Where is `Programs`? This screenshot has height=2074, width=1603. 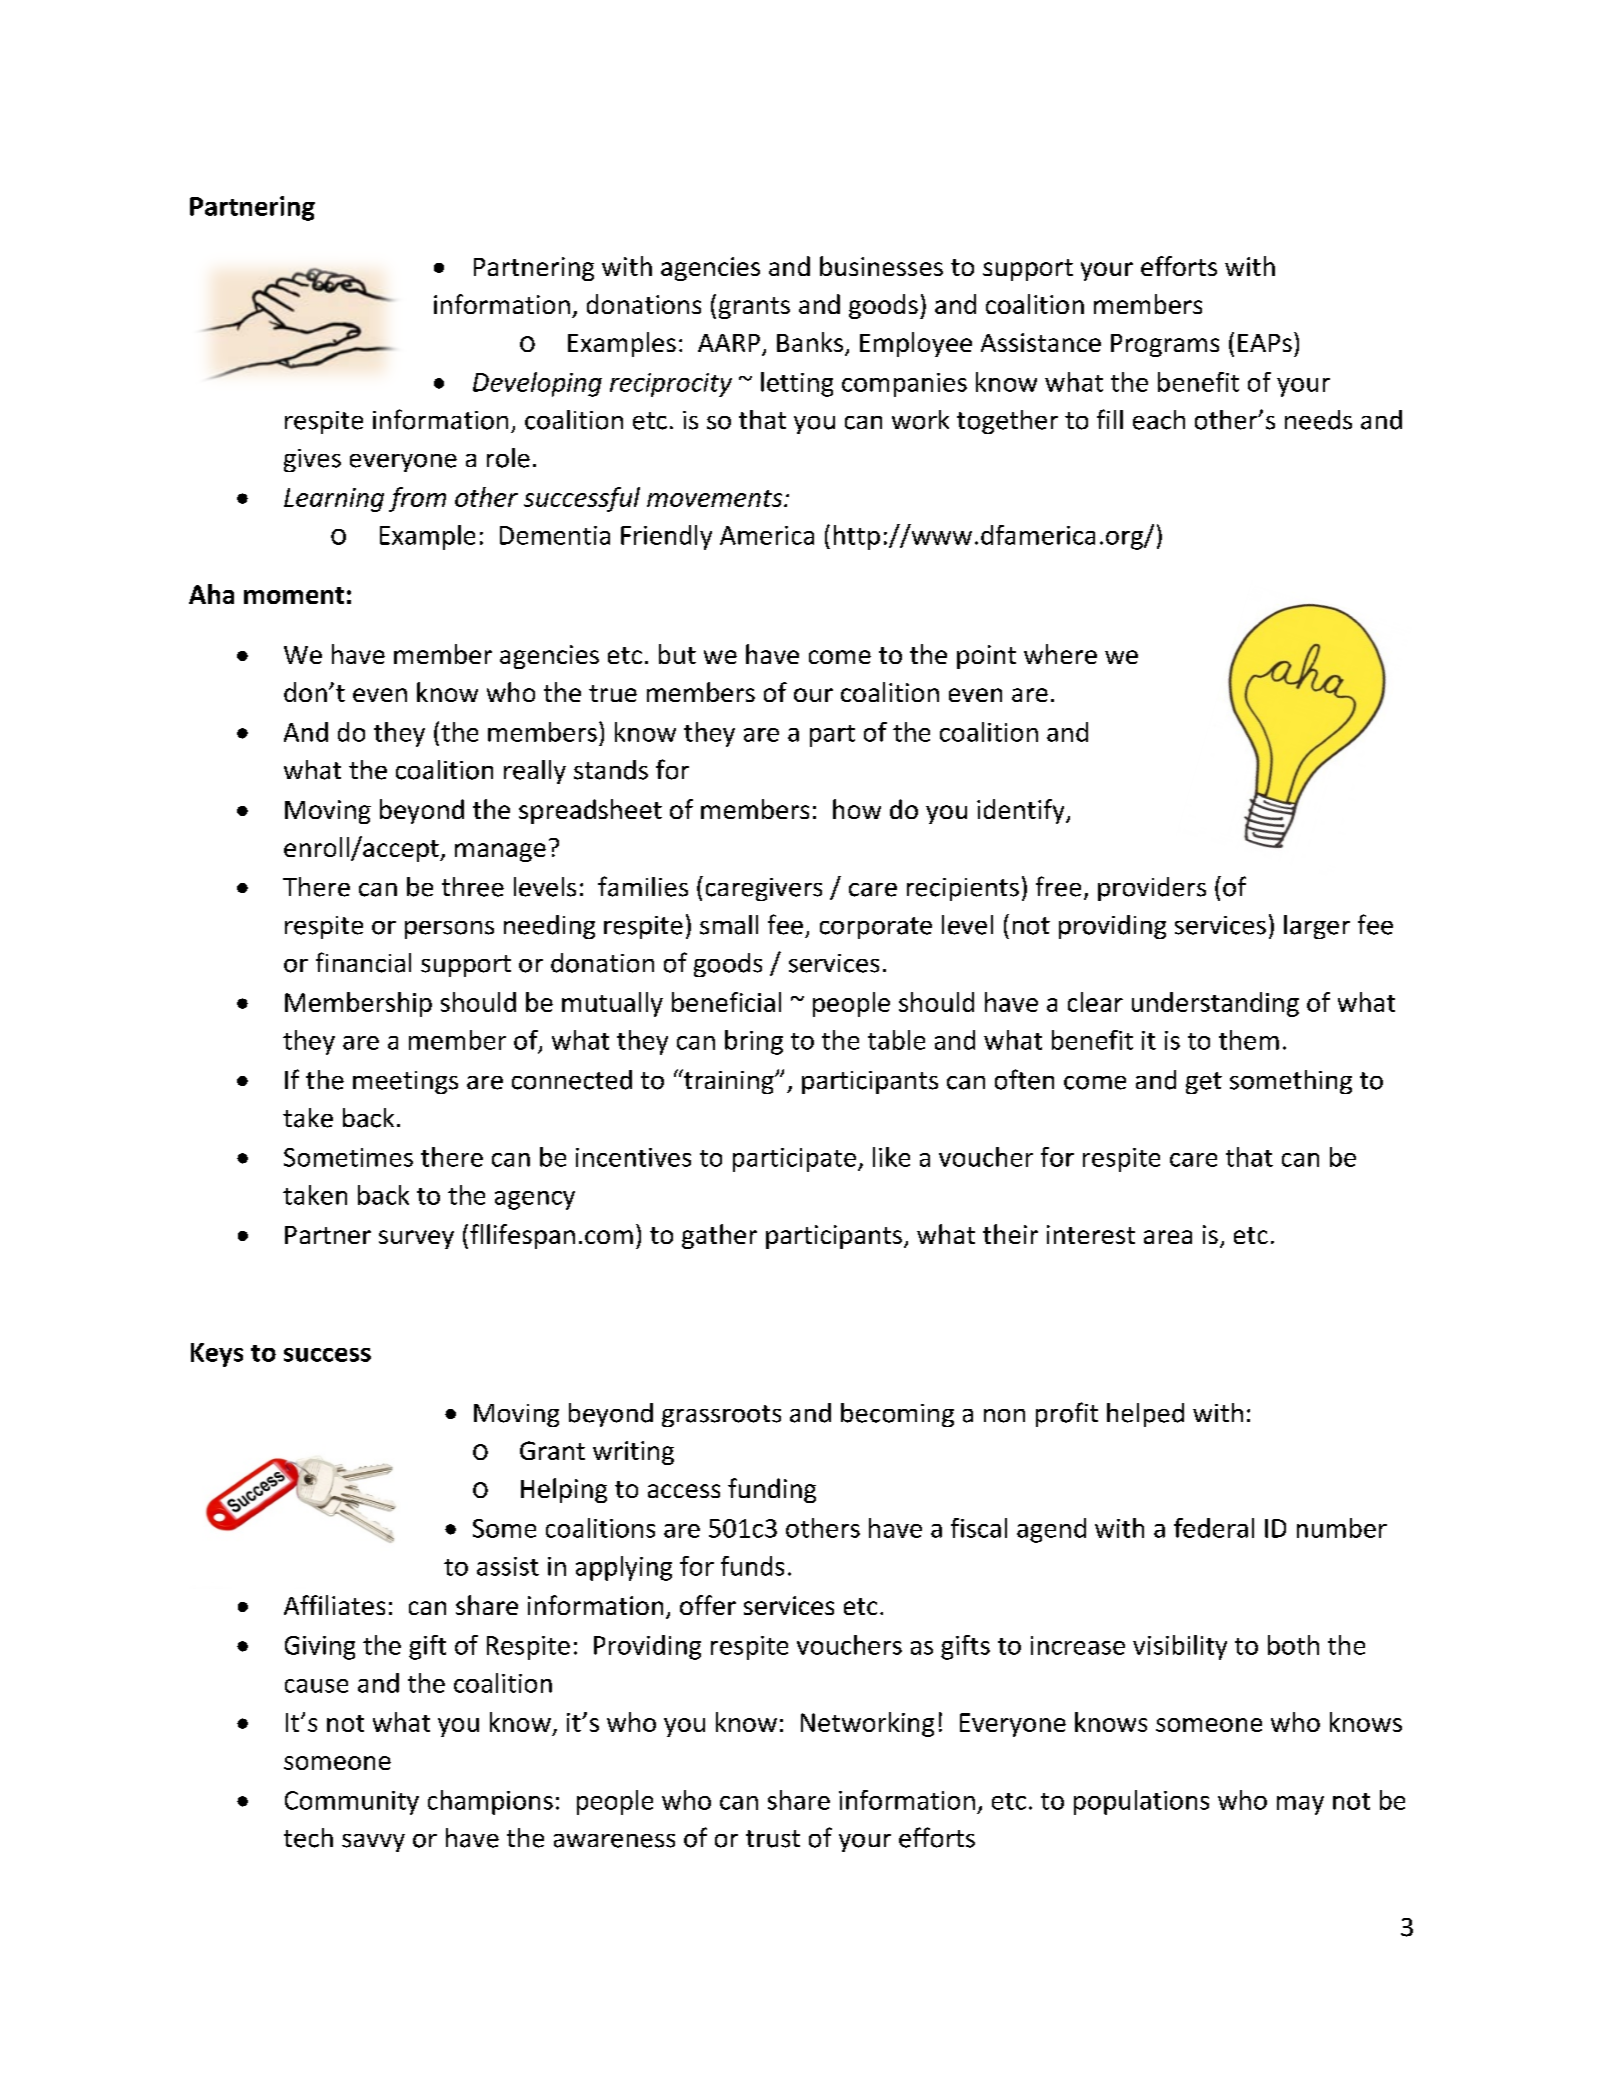
Programs is located at coordinates (1165, 345).
